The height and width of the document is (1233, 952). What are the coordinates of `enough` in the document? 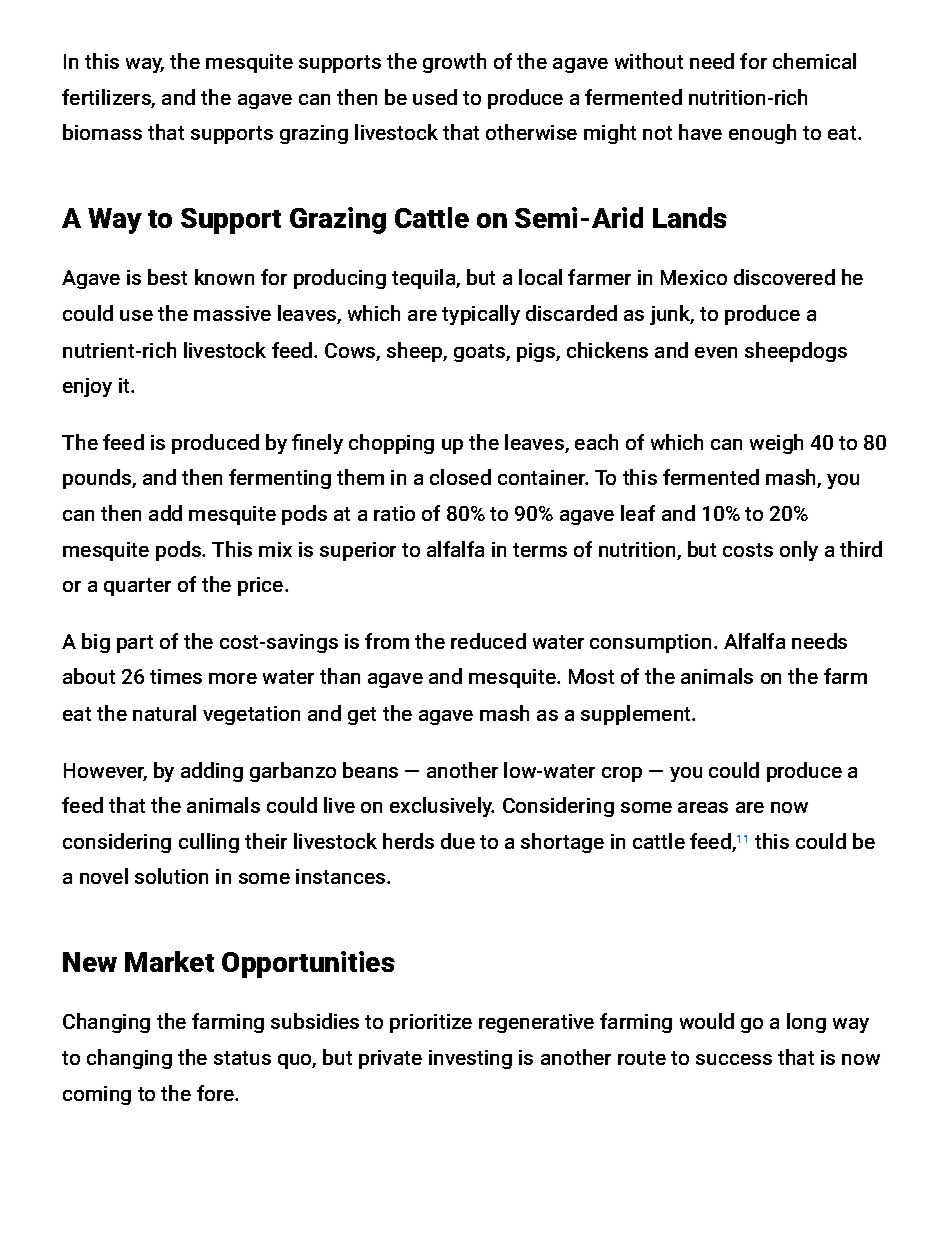 It's located at (762, 134).
